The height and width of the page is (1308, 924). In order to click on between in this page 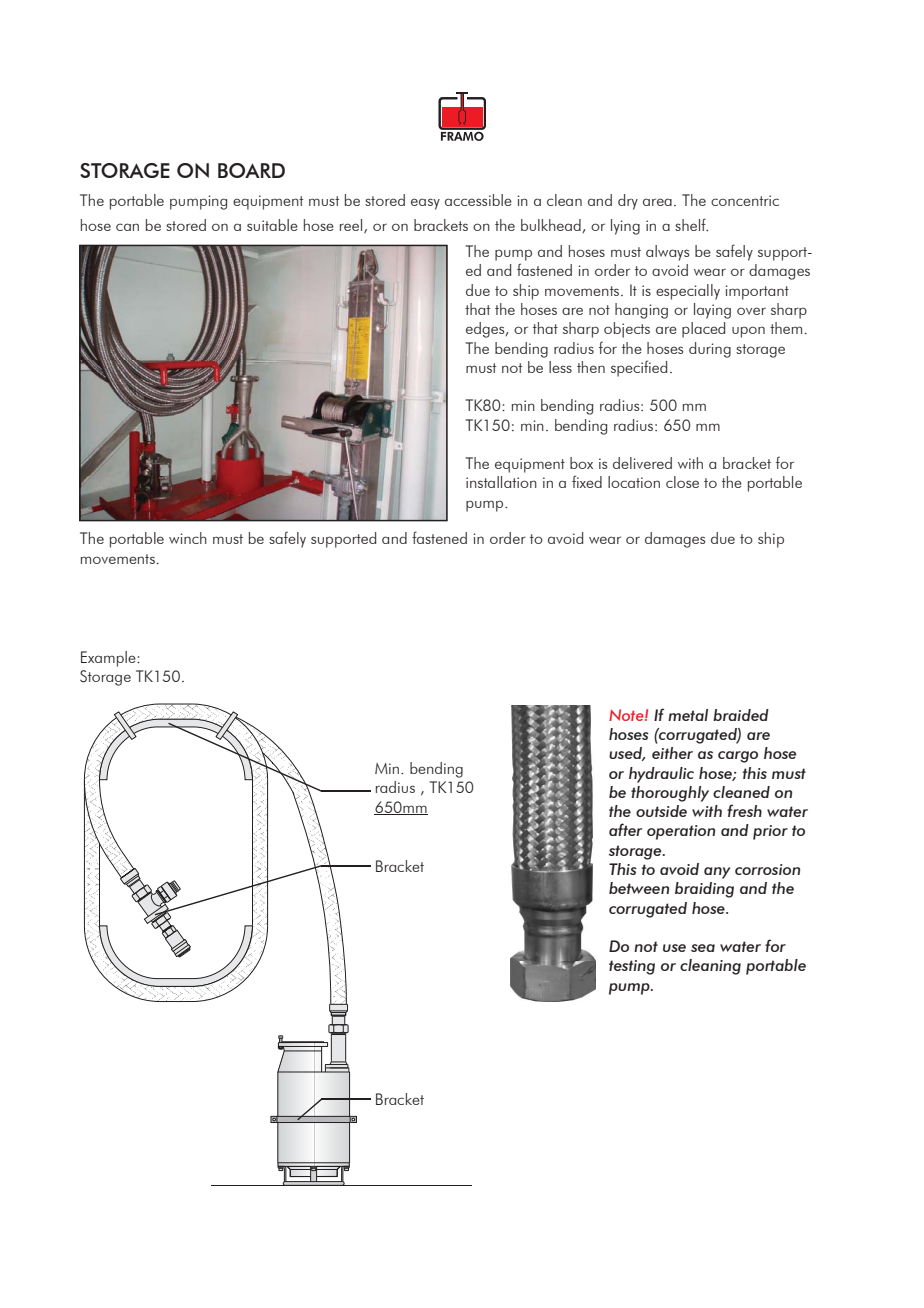, I will do `click(639, 888)`.
